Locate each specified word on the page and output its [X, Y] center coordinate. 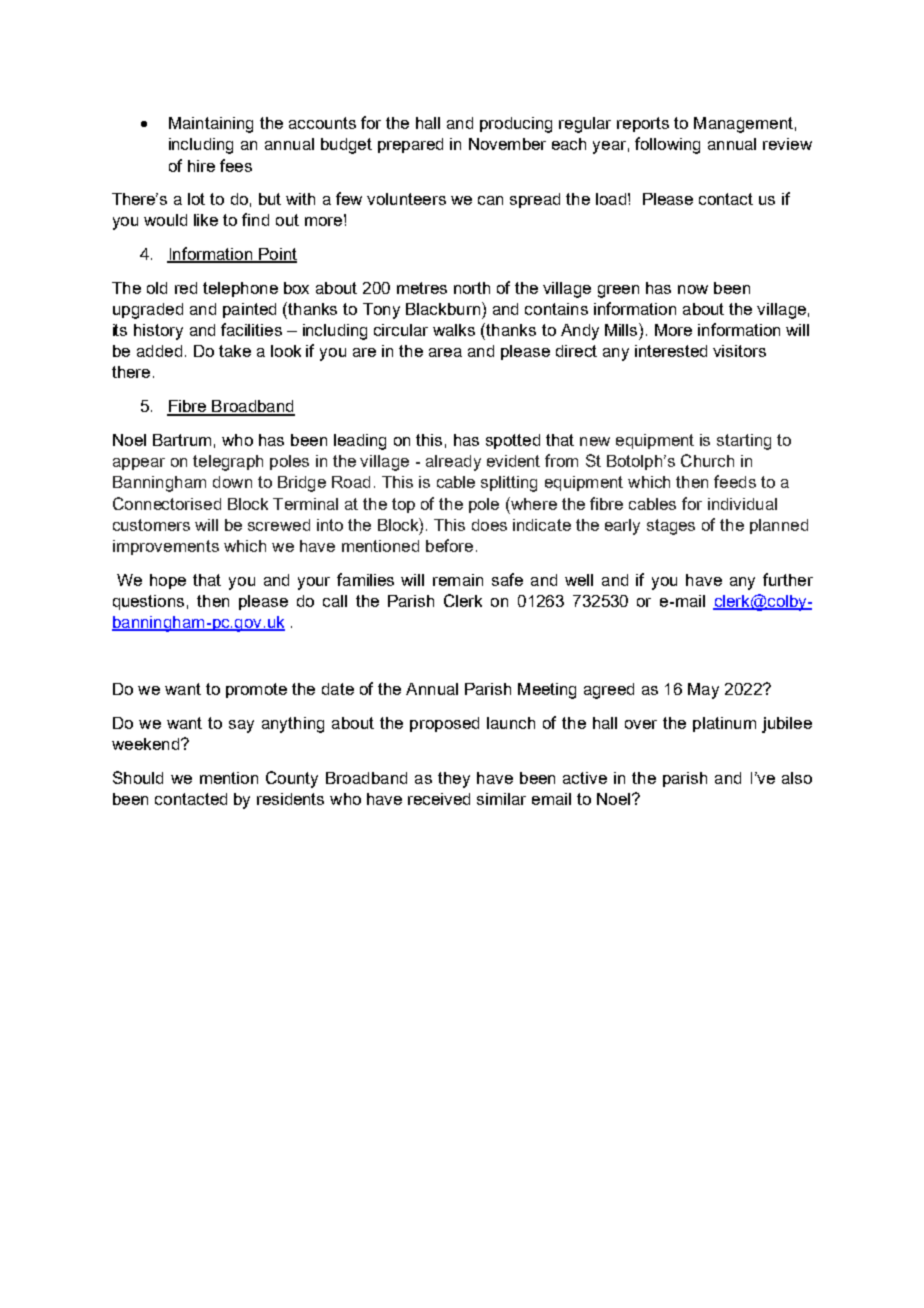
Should [138, 777]
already [453, 463]
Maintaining [211, 125]
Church [707, 460]
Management [743, 125]
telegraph [228, 463]
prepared [410, 145]
